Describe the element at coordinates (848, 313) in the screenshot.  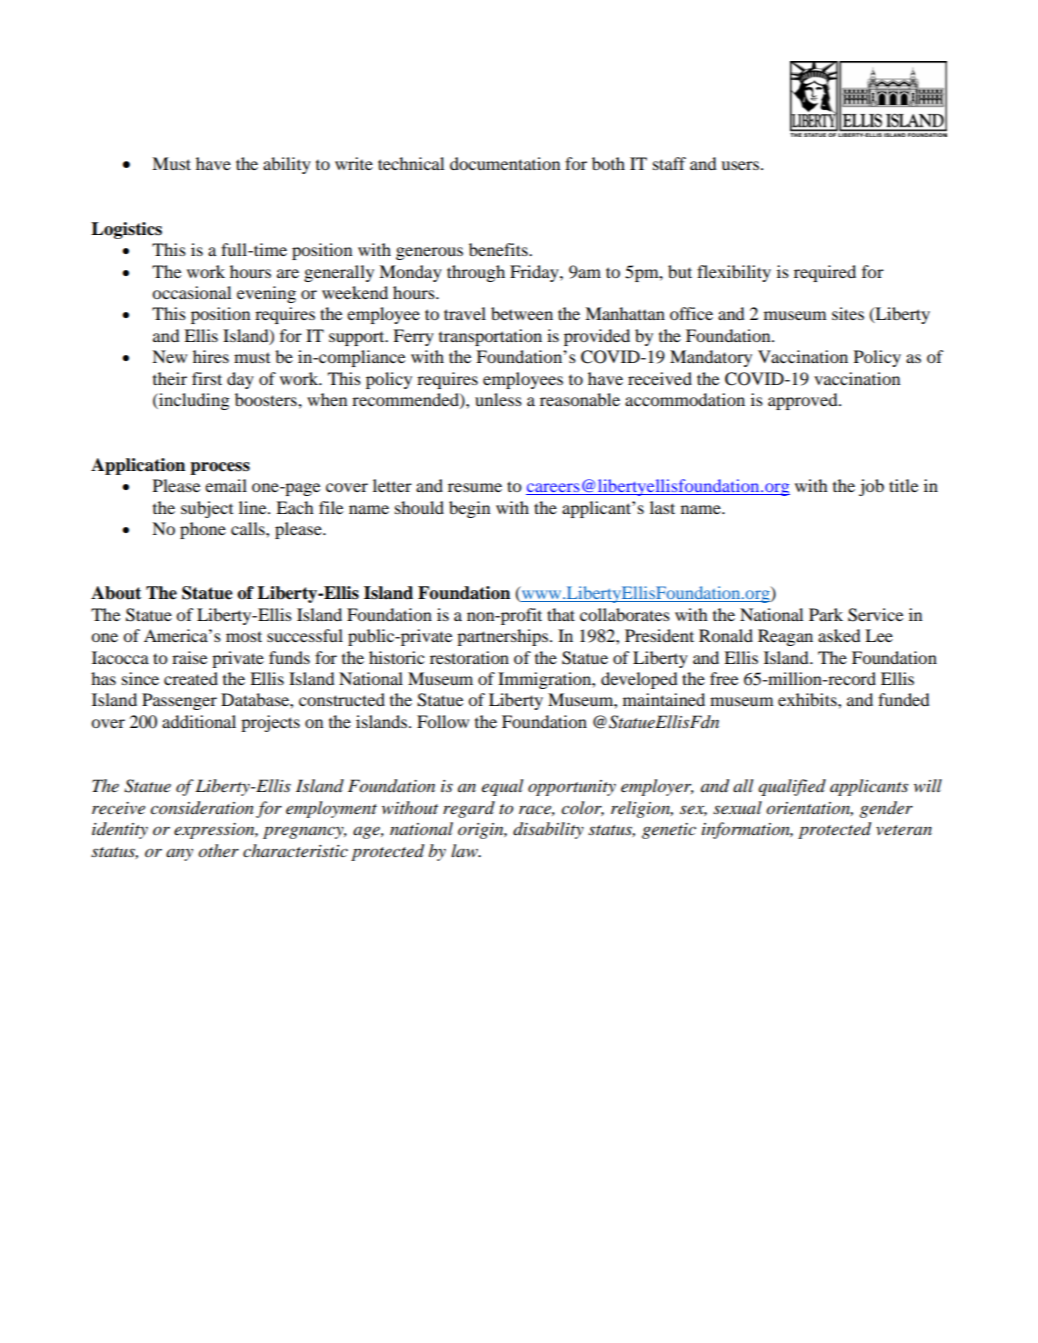
I see `sites` at that location.
